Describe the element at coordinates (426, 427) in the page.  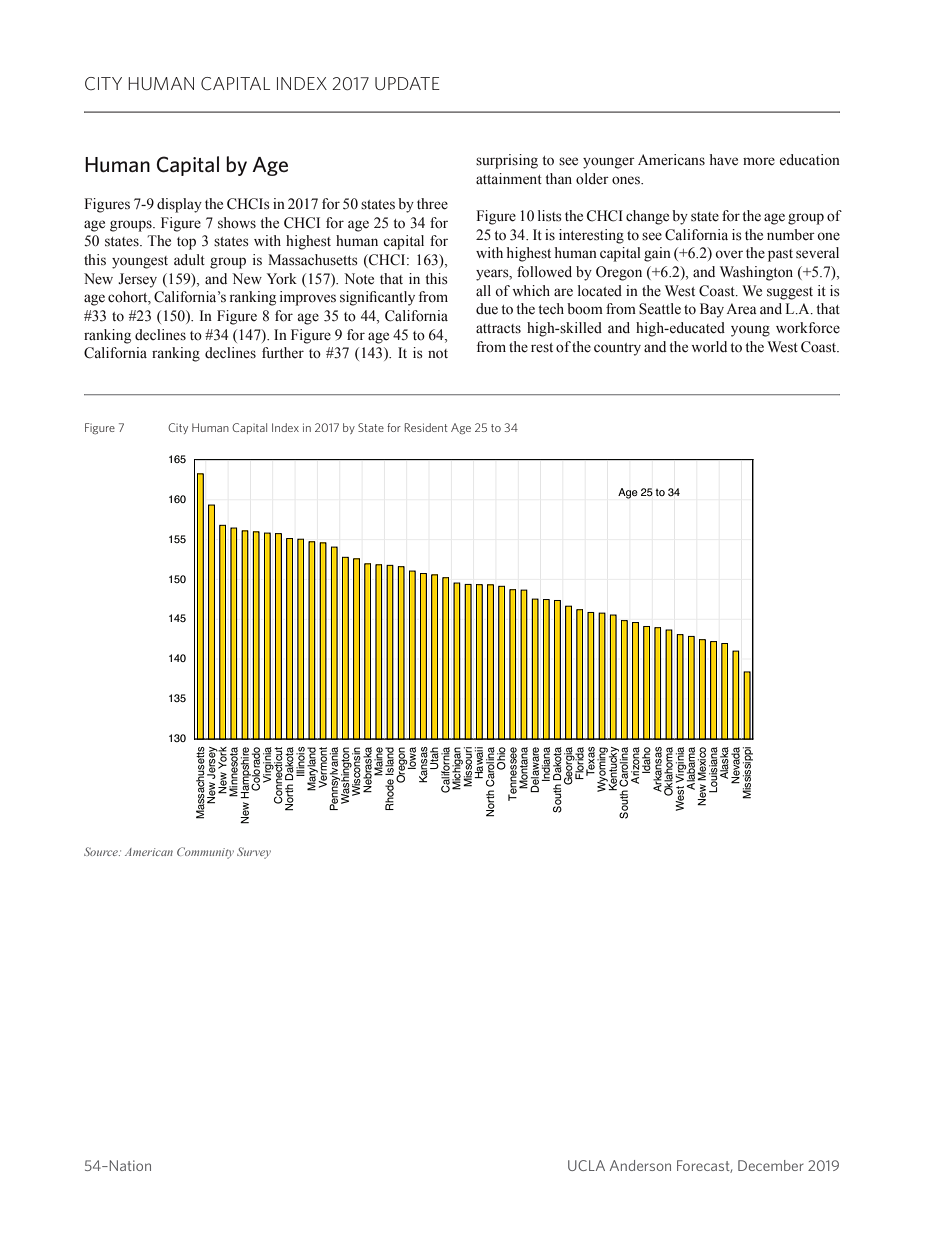
I see `Resident` at that location.
